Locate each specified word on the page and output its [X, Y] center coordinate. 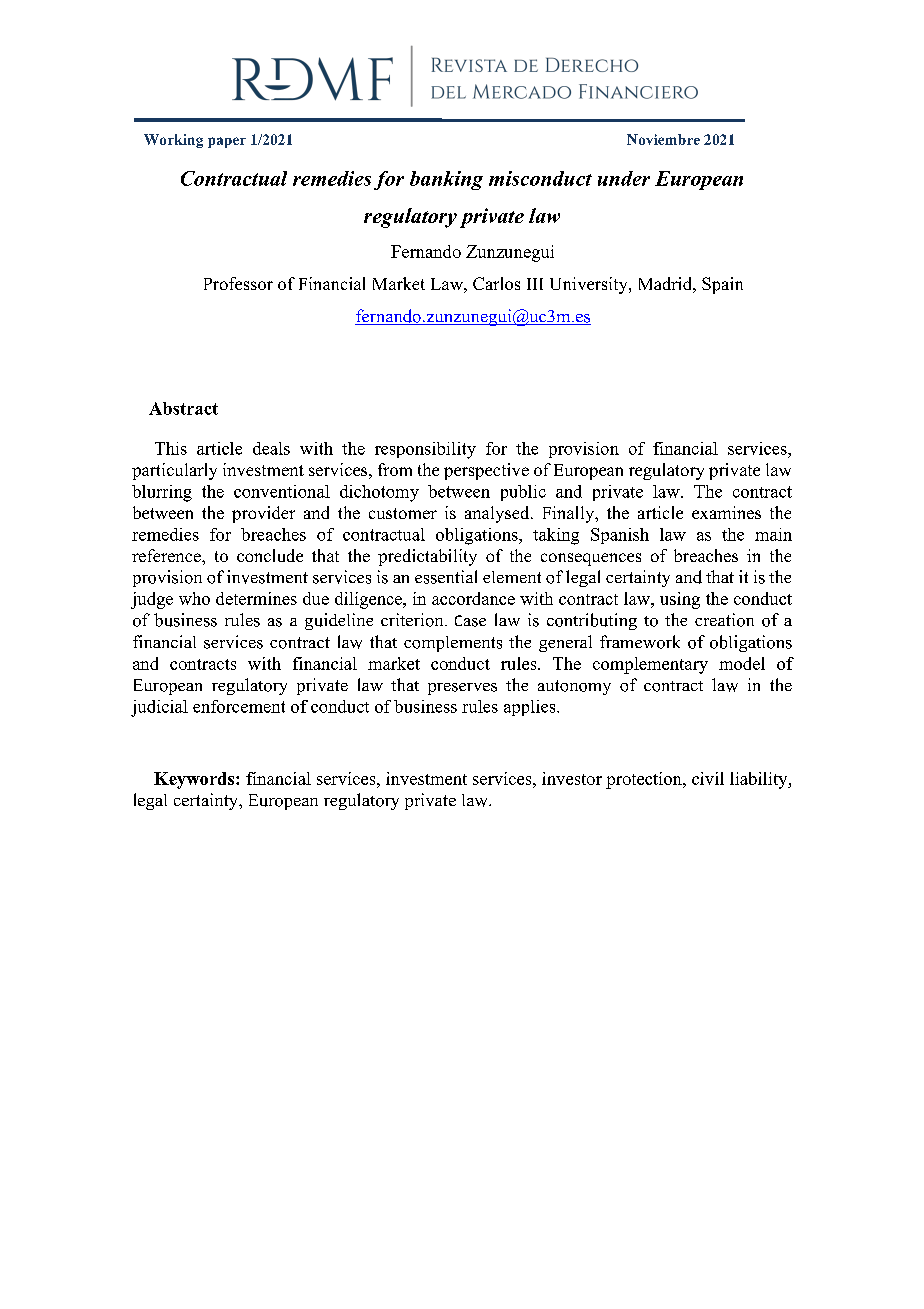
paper [227, 142]
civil [708, 778]
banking [446, 180]
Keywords [195, 780]
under [624, 178]
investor [572, 778]
